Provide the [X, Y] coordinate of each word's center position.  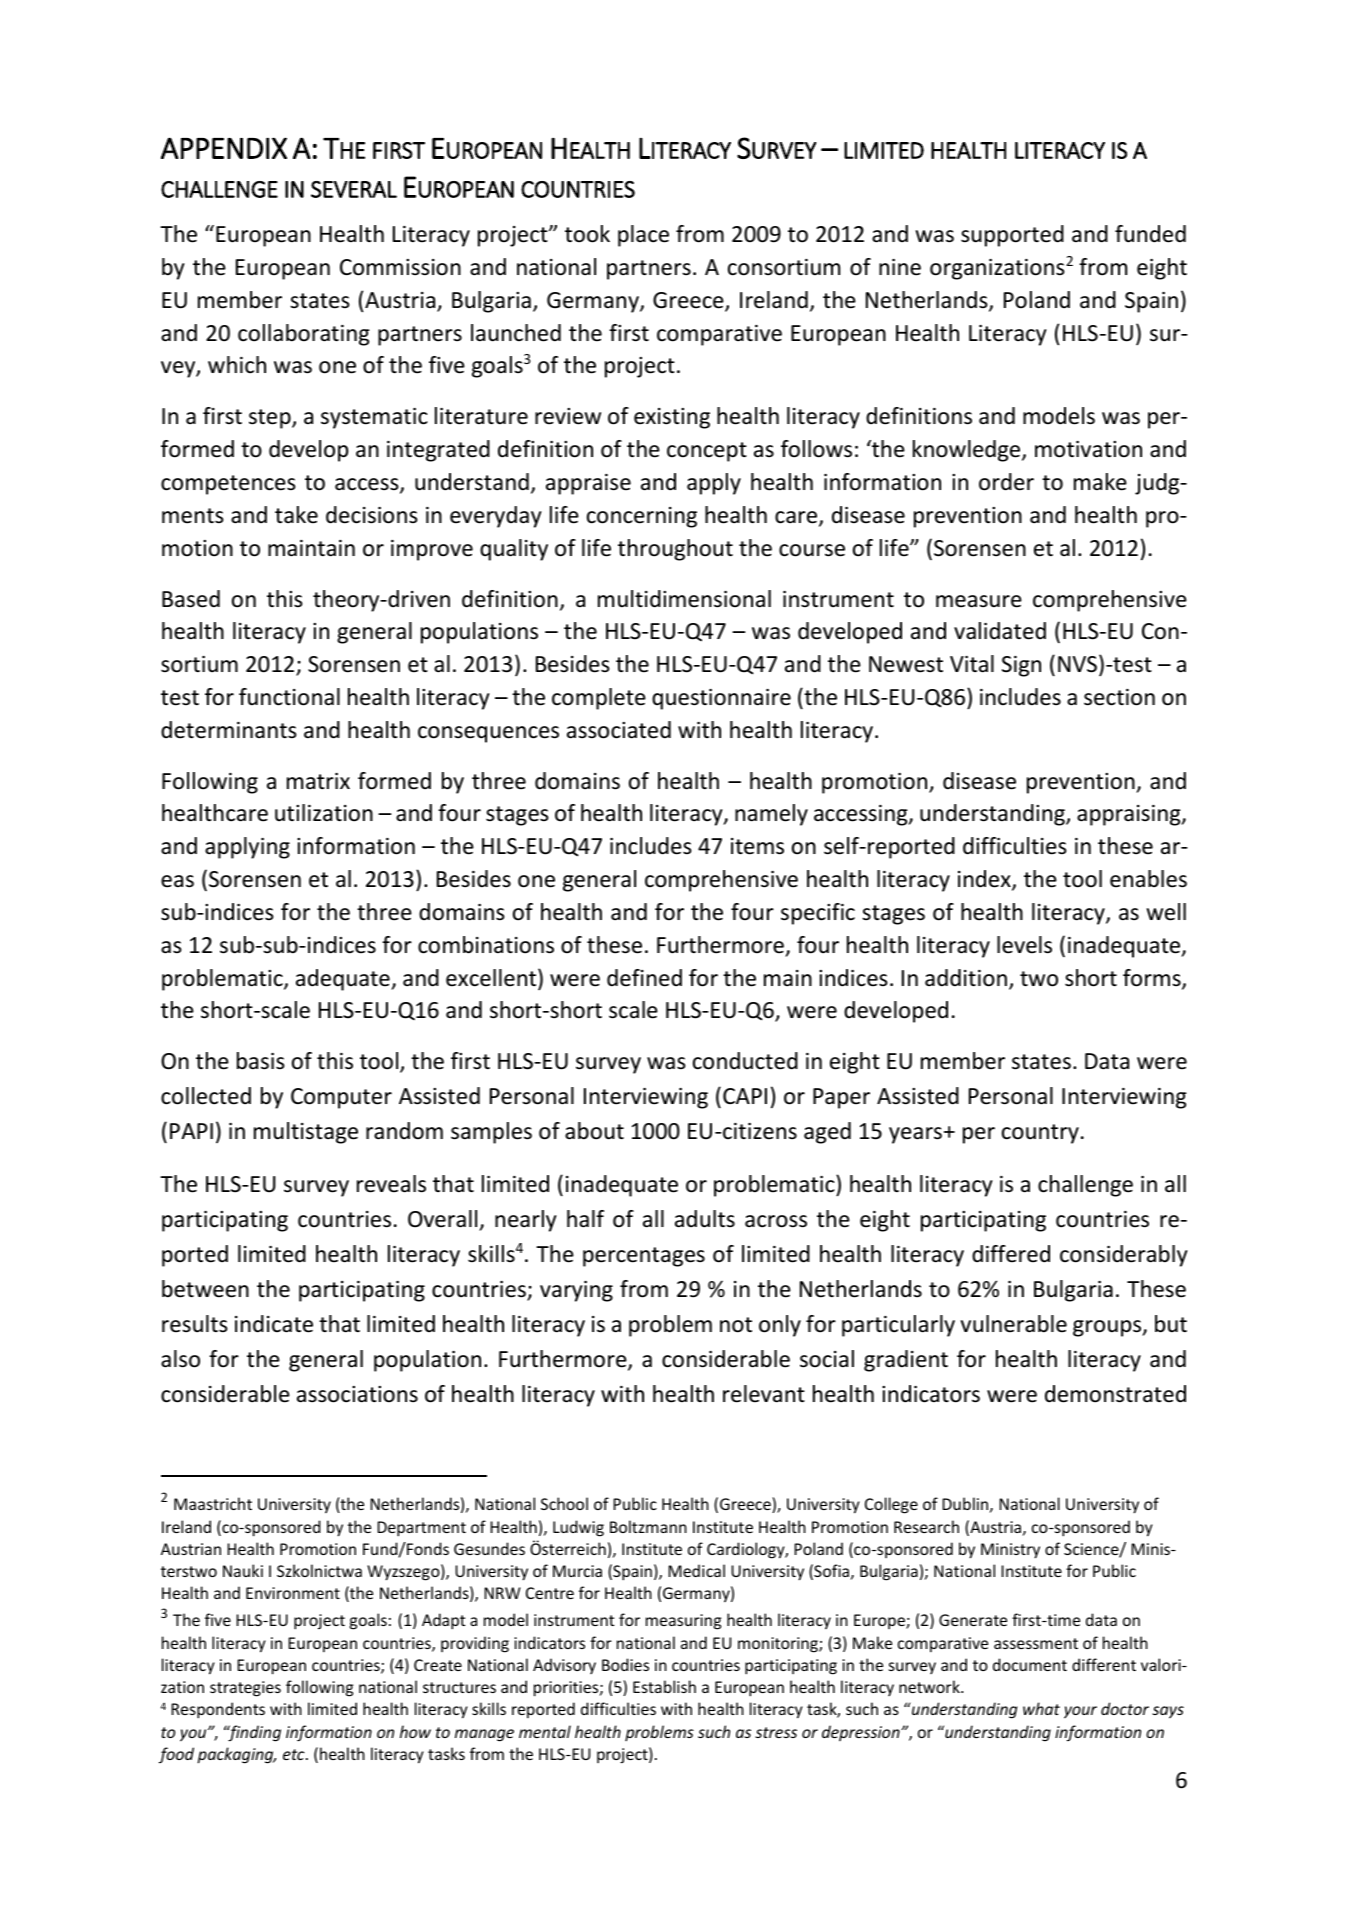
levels [1024, 945]
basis [261, 1061]
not [736, 1325]
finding [253, 1733]
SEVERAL [354, 189]
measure [979, 601]
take [296, 515]
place [643, 236]
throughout [675, 550]
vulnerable [1014, 1324]
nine [900, 267]
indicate [274, 1324]
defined [644, 978]
